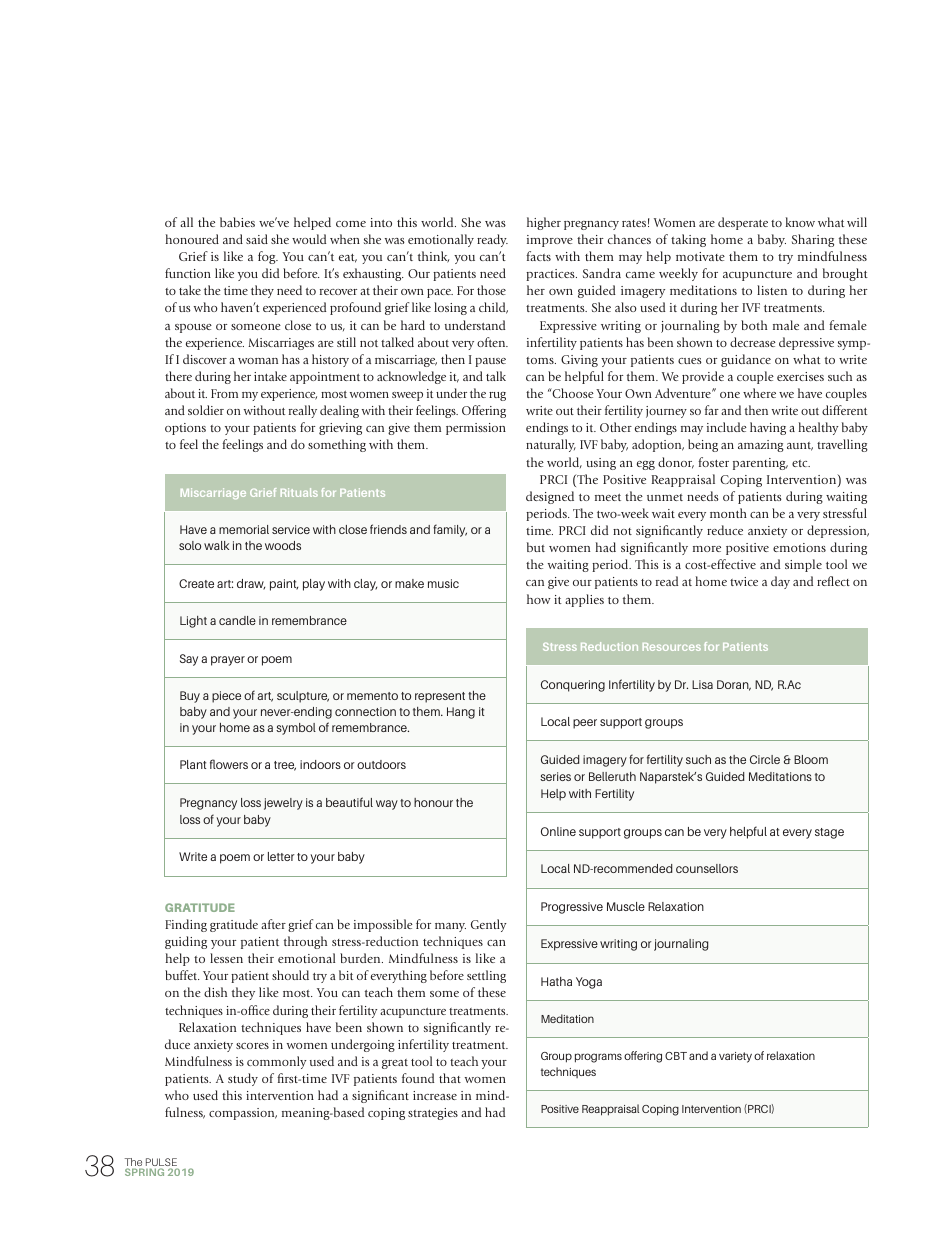 The height and width of the screenshot is (1233, 952). I want to click on facts, so click(538, 256).
